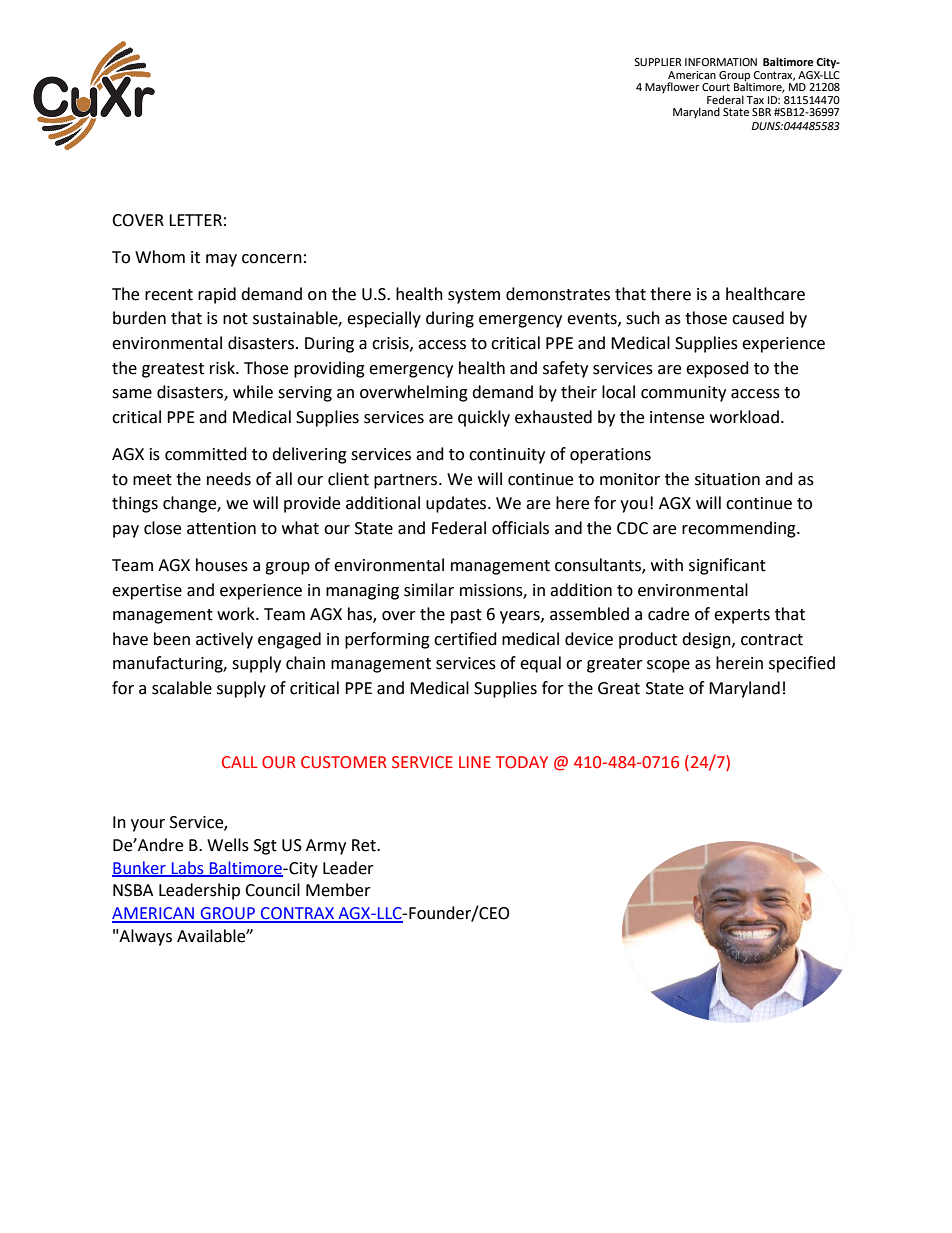 The width and height of the page is (952, 1233). What do you see at coordinates (707, 640) in the page?
I see `design` at bounding box center [707, 640].
